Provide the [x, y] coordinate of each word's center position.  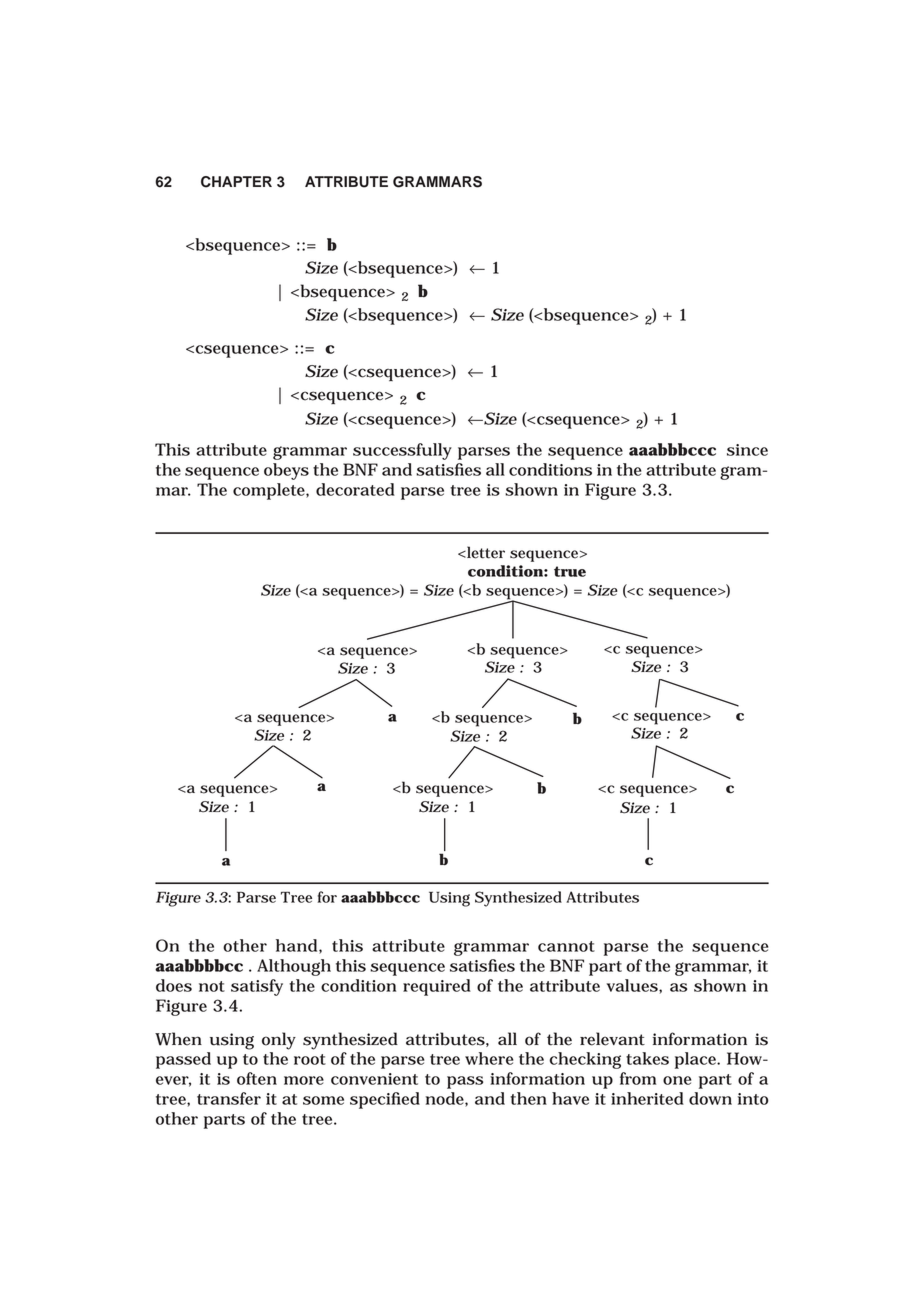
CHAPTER [236, 182]
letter [485, 552]
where [489, 1058]
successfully [402, 451]
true [570, 571]
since [747, 450]
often [257, 1078]
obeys [286, 471]
